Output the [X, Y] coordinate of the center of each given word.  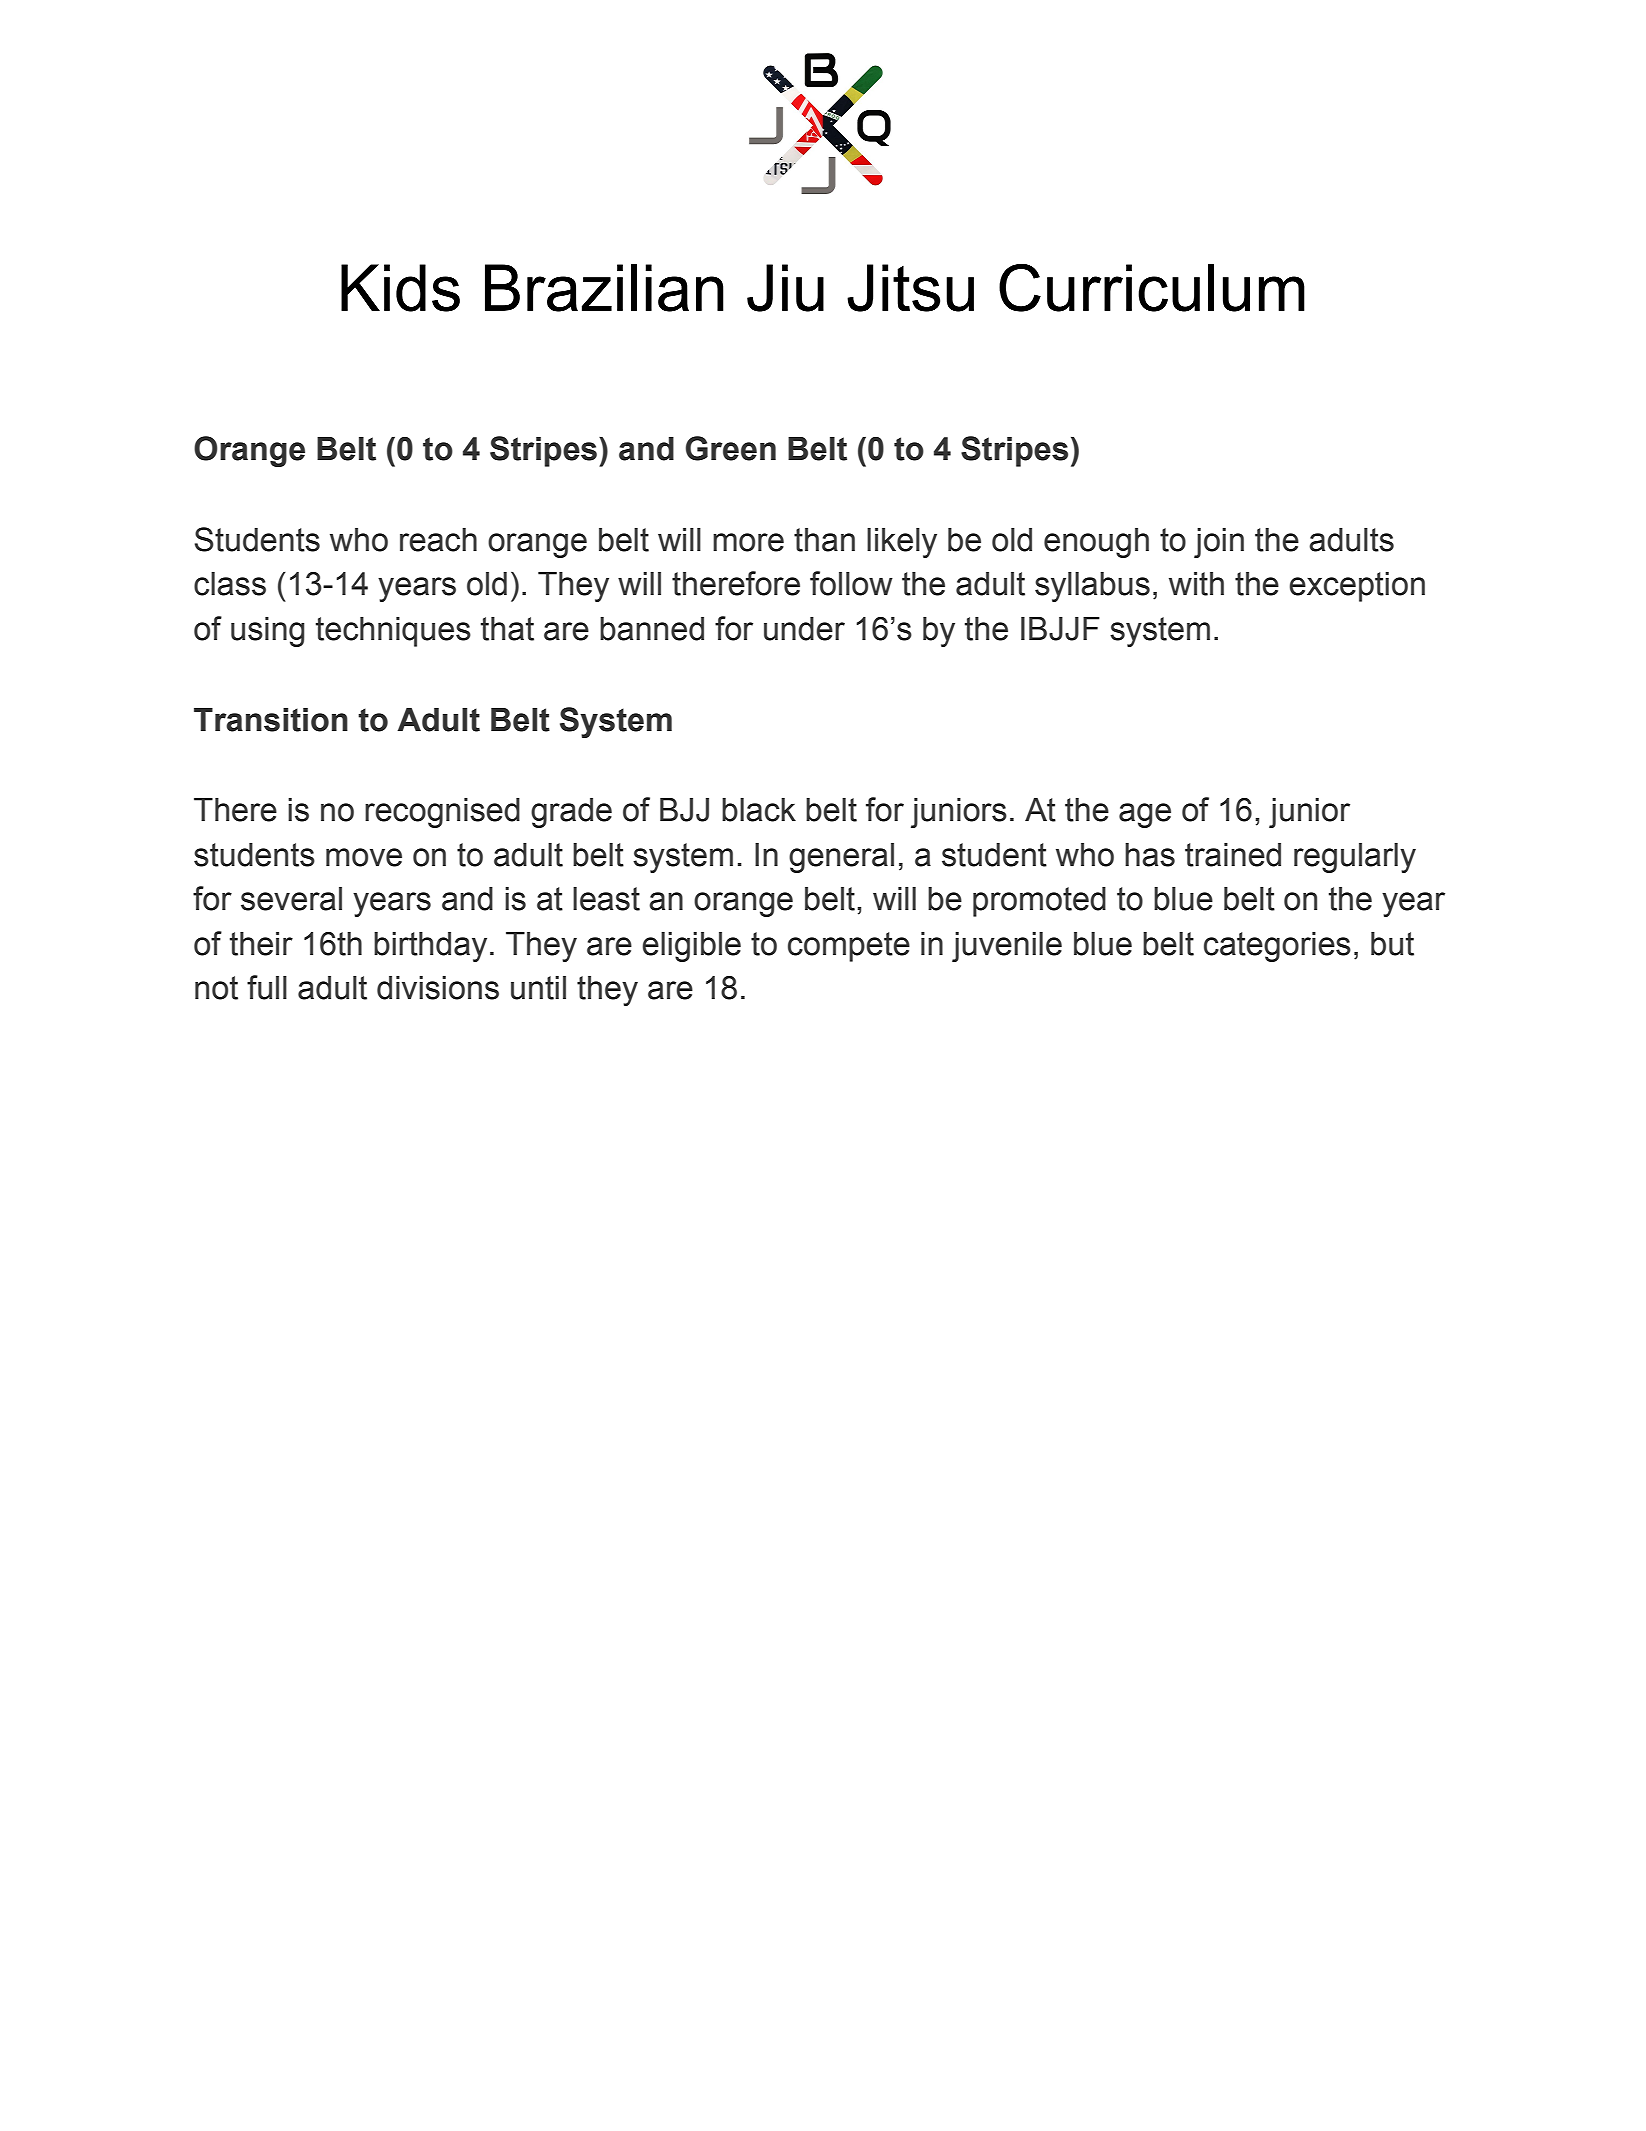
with [1196, 584]
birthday [430, 947]
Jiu [785, 288]
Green [731, 448]
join [1219, 543]
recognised [442, 813]
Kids [400, 288]
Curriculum [1152, 287]
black [759, 810]
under [804, 629]
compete [849, 947]
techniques [393, 632]
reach [438, 540]
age [1145, 815]
